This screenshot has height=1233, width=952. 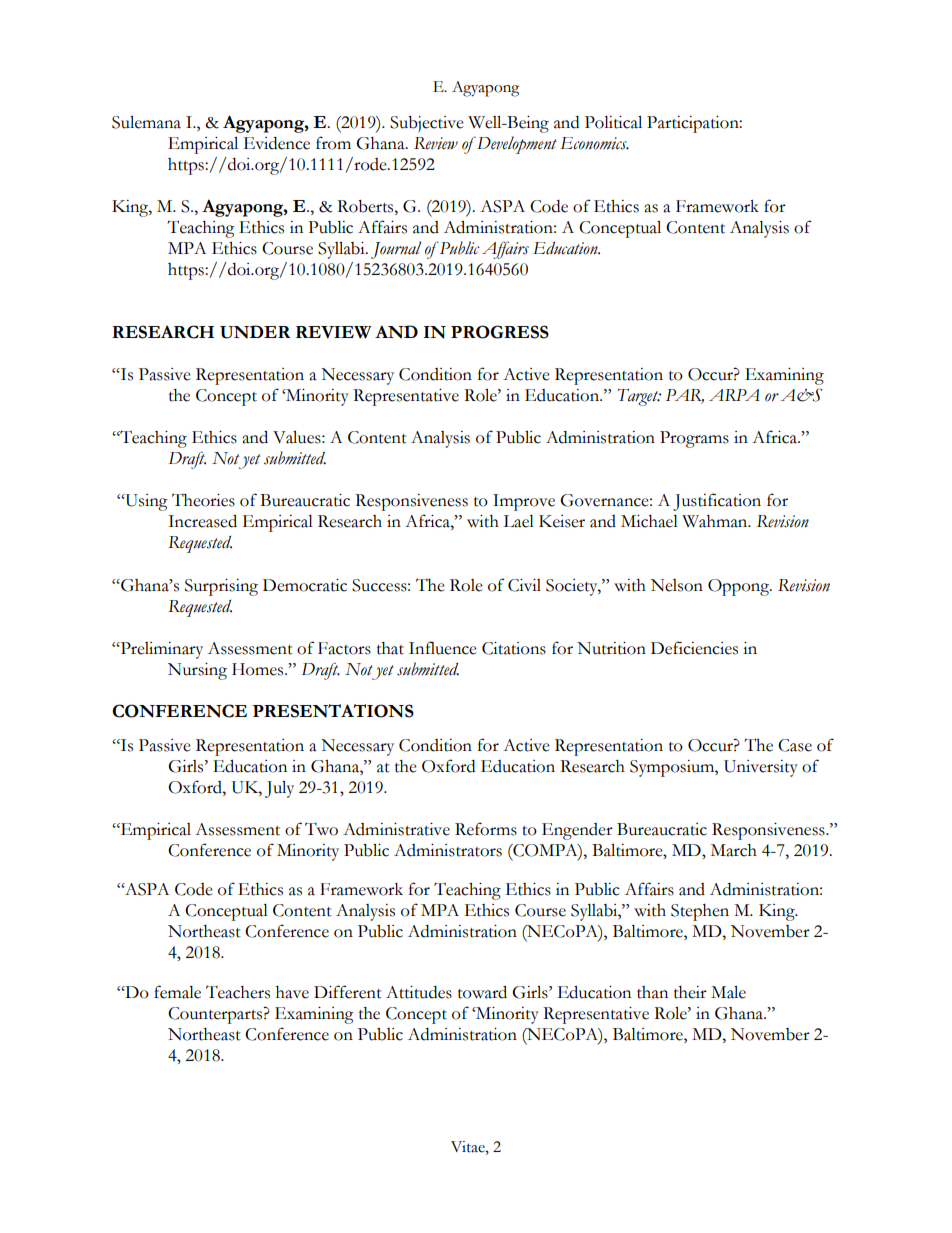 What do you see at coordinates (292, 992) in the screenshot?
I see `have` at bounding box center [292, 992].
